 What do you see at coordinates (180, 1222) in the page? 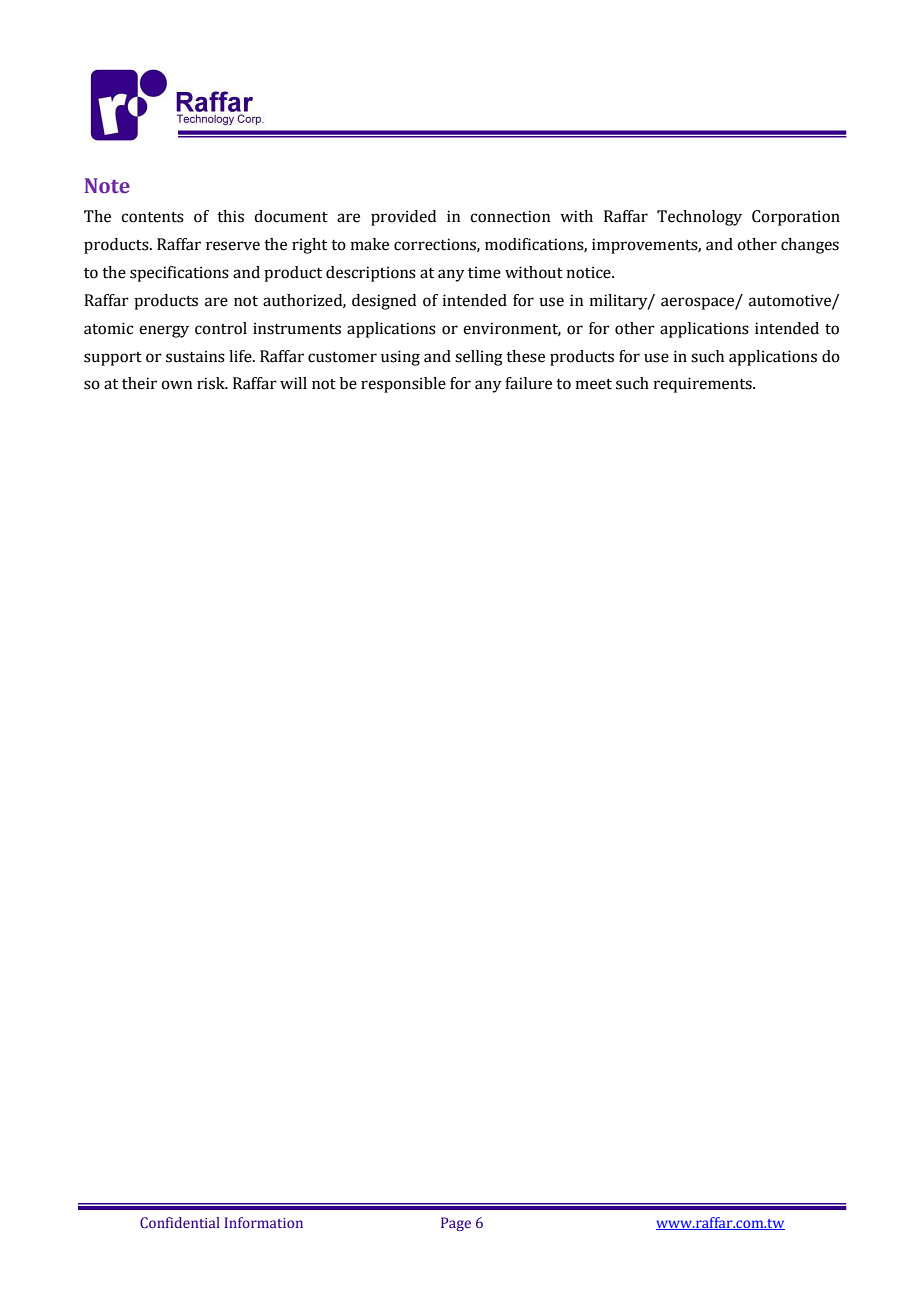
I see `Confidential` at bounding box center [180, 1222].
